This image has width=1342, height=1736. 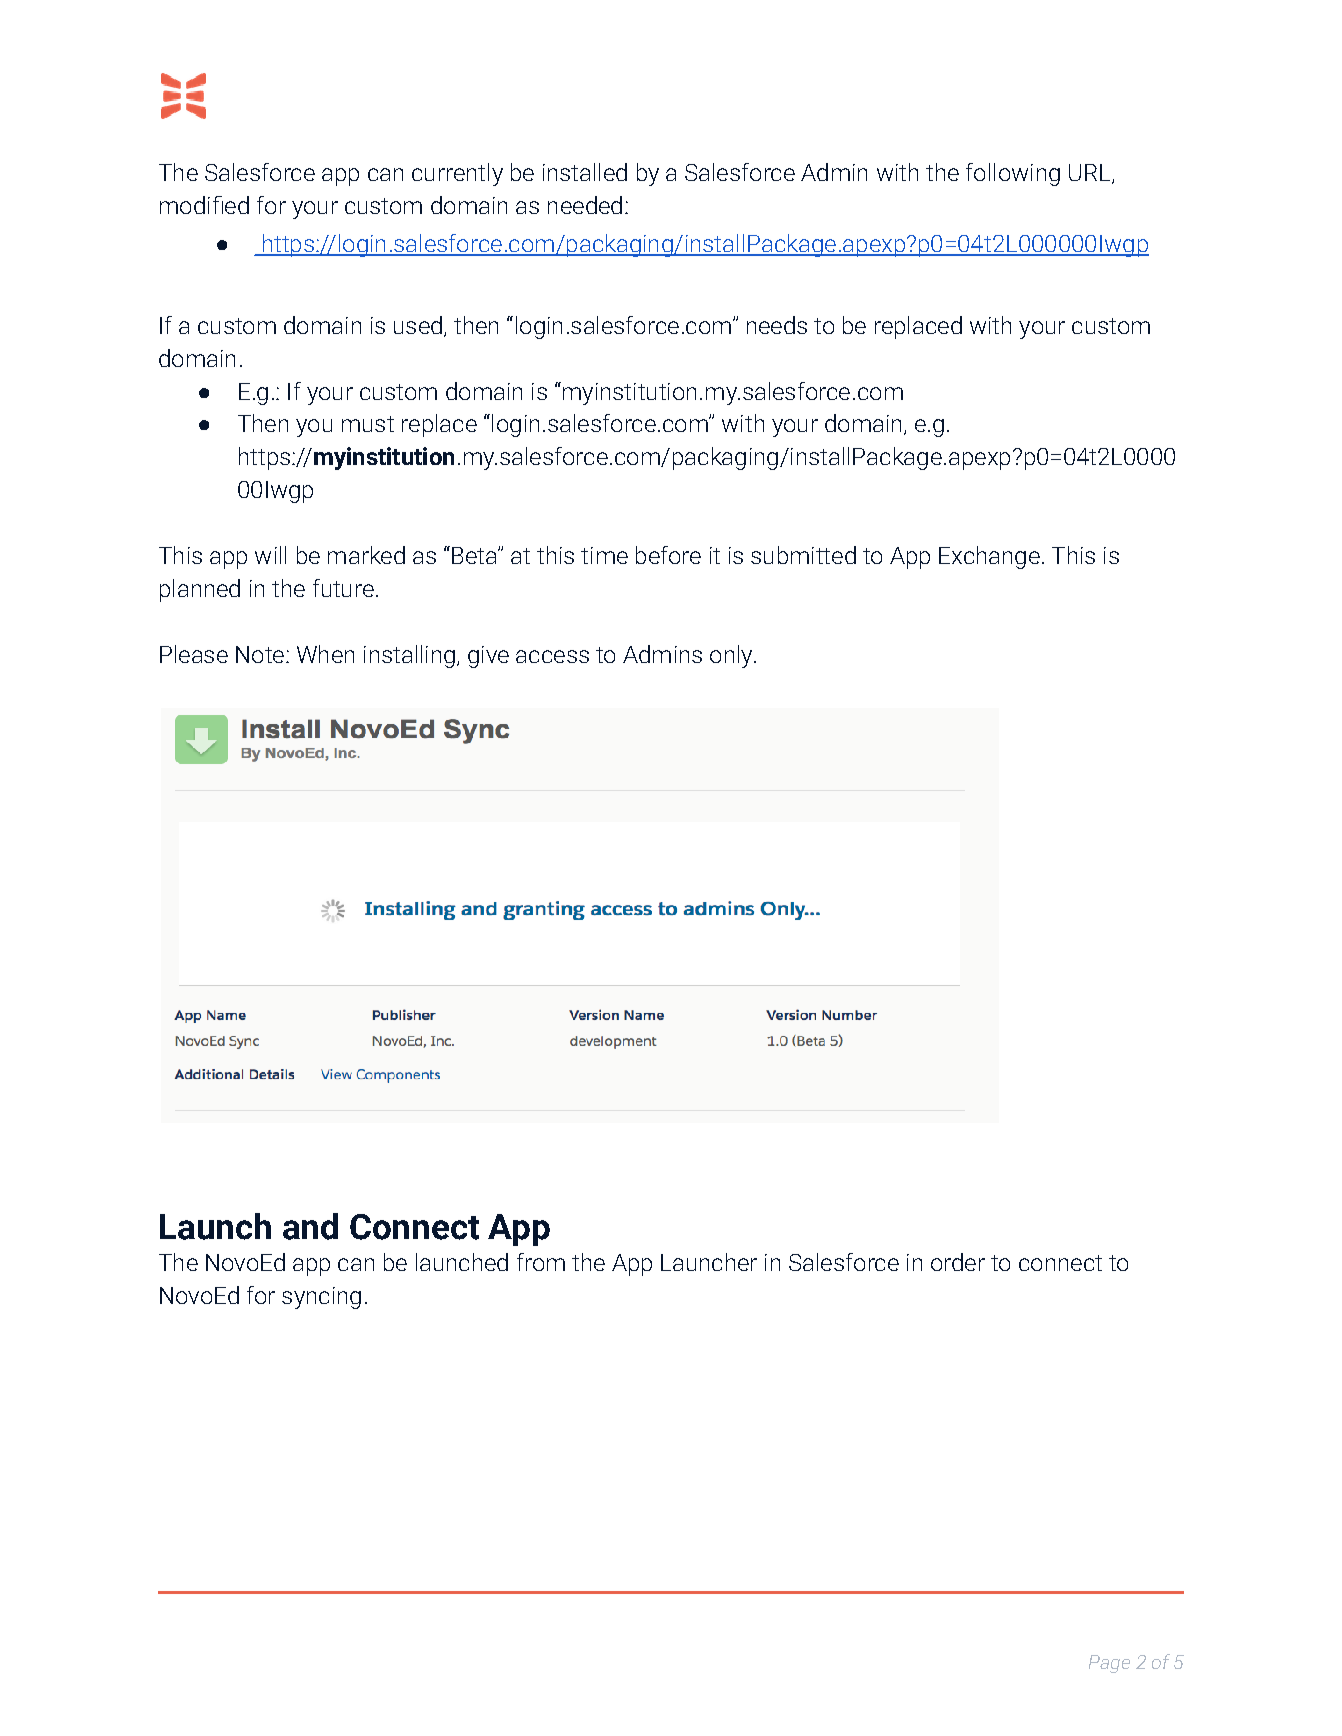 I want to click on following, so click(x=1013, y=174).
